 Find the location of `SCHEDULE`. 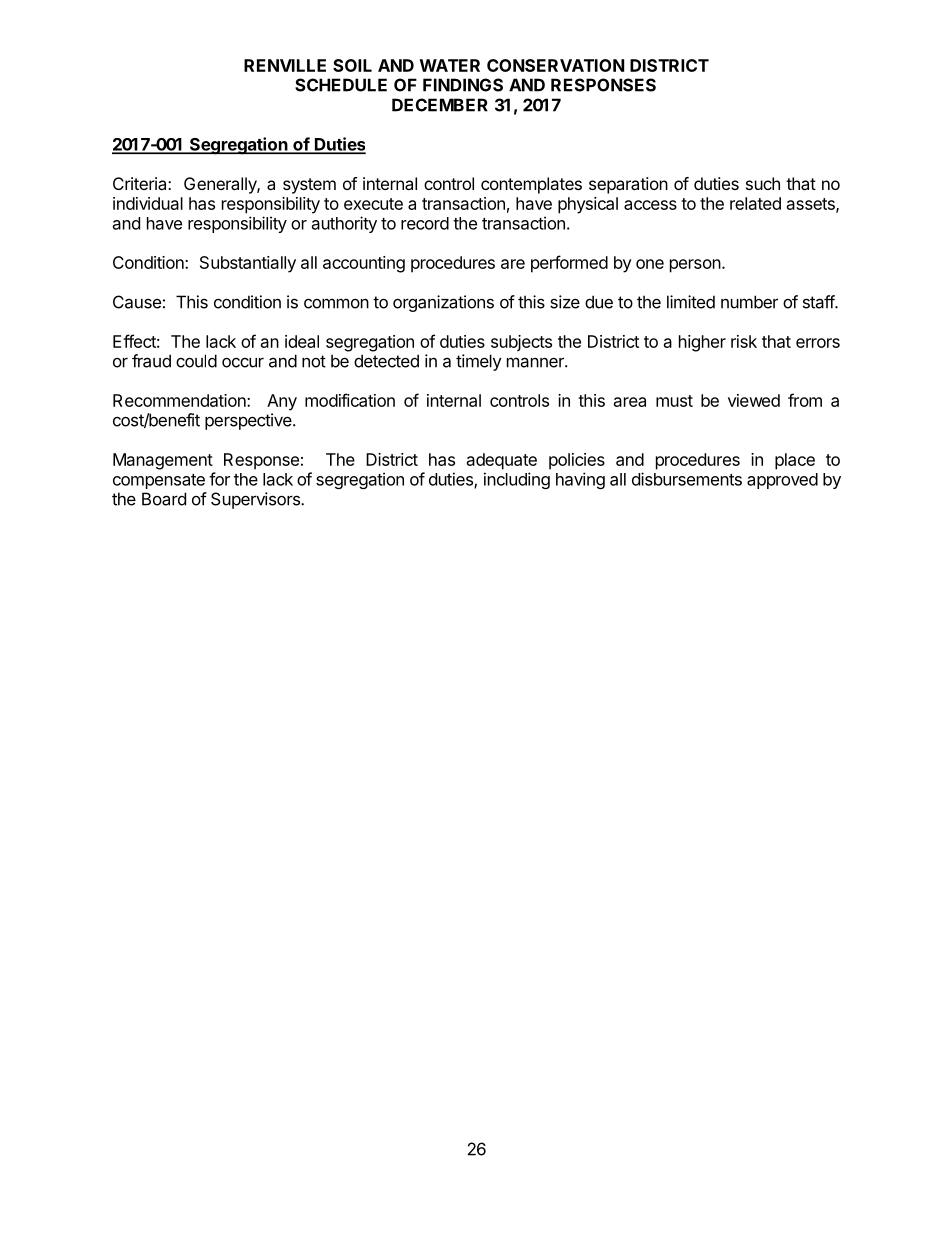

SCHEDULE is located at coordinates (341, 85).
